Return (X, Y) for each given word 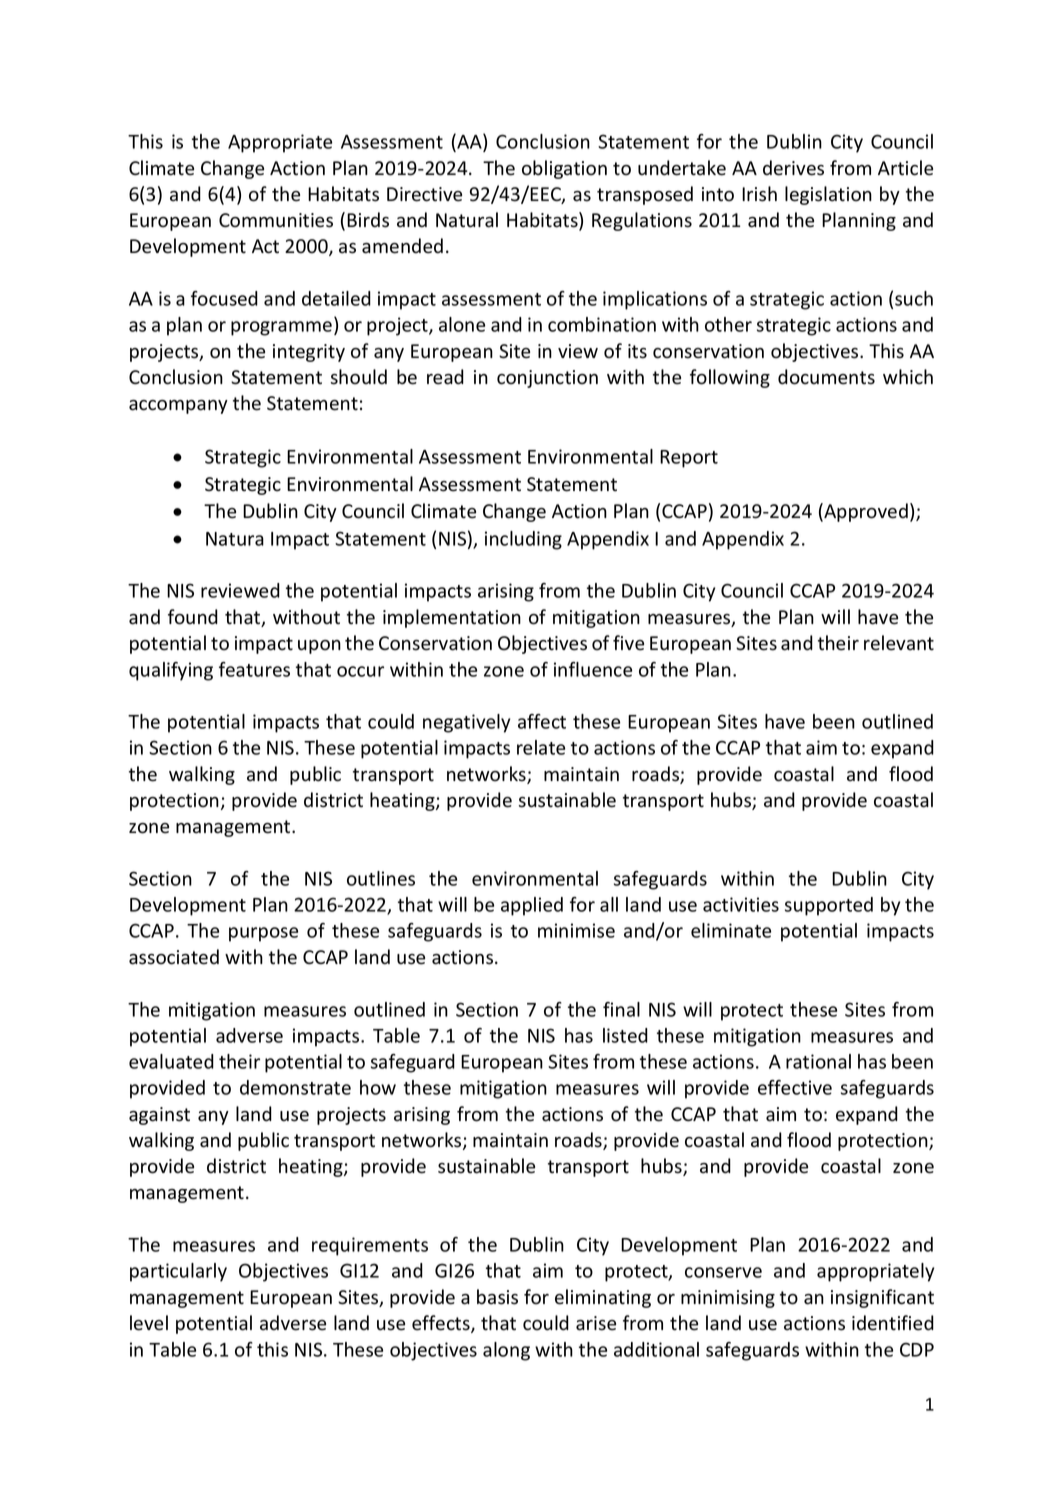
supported (829, 906)
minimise (576, 930)
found (193, 617)
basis (497, 1297)
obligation (564, 169)
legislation (828, 195)
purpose (263, 934)
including (523, 540)
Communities (276, 220)
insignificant (882, 1298)
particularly (178, 1272)
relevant (899, 643)
